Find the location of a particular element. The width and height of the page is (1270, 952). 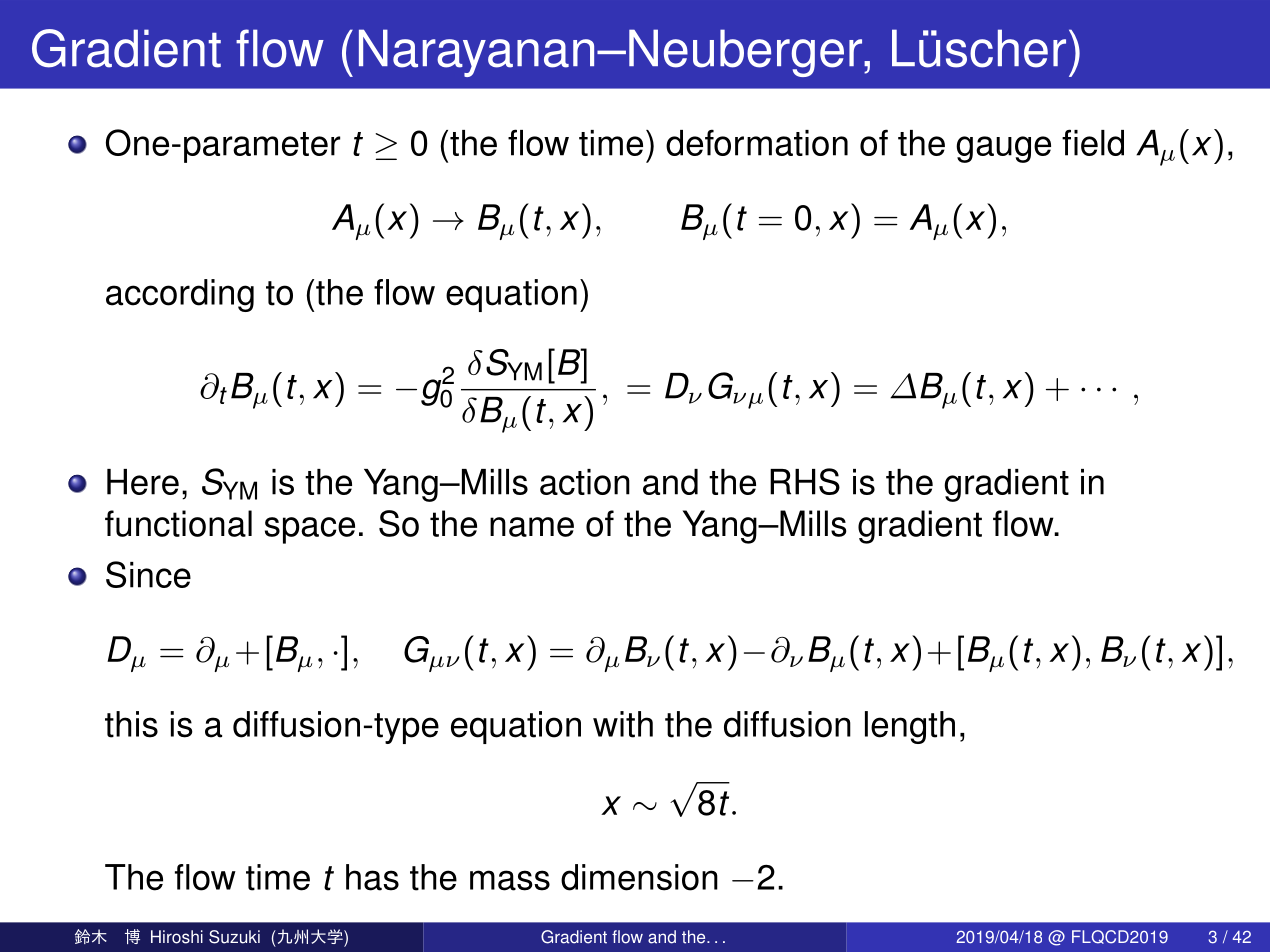

deformation is located at coordinates (757, 142).
